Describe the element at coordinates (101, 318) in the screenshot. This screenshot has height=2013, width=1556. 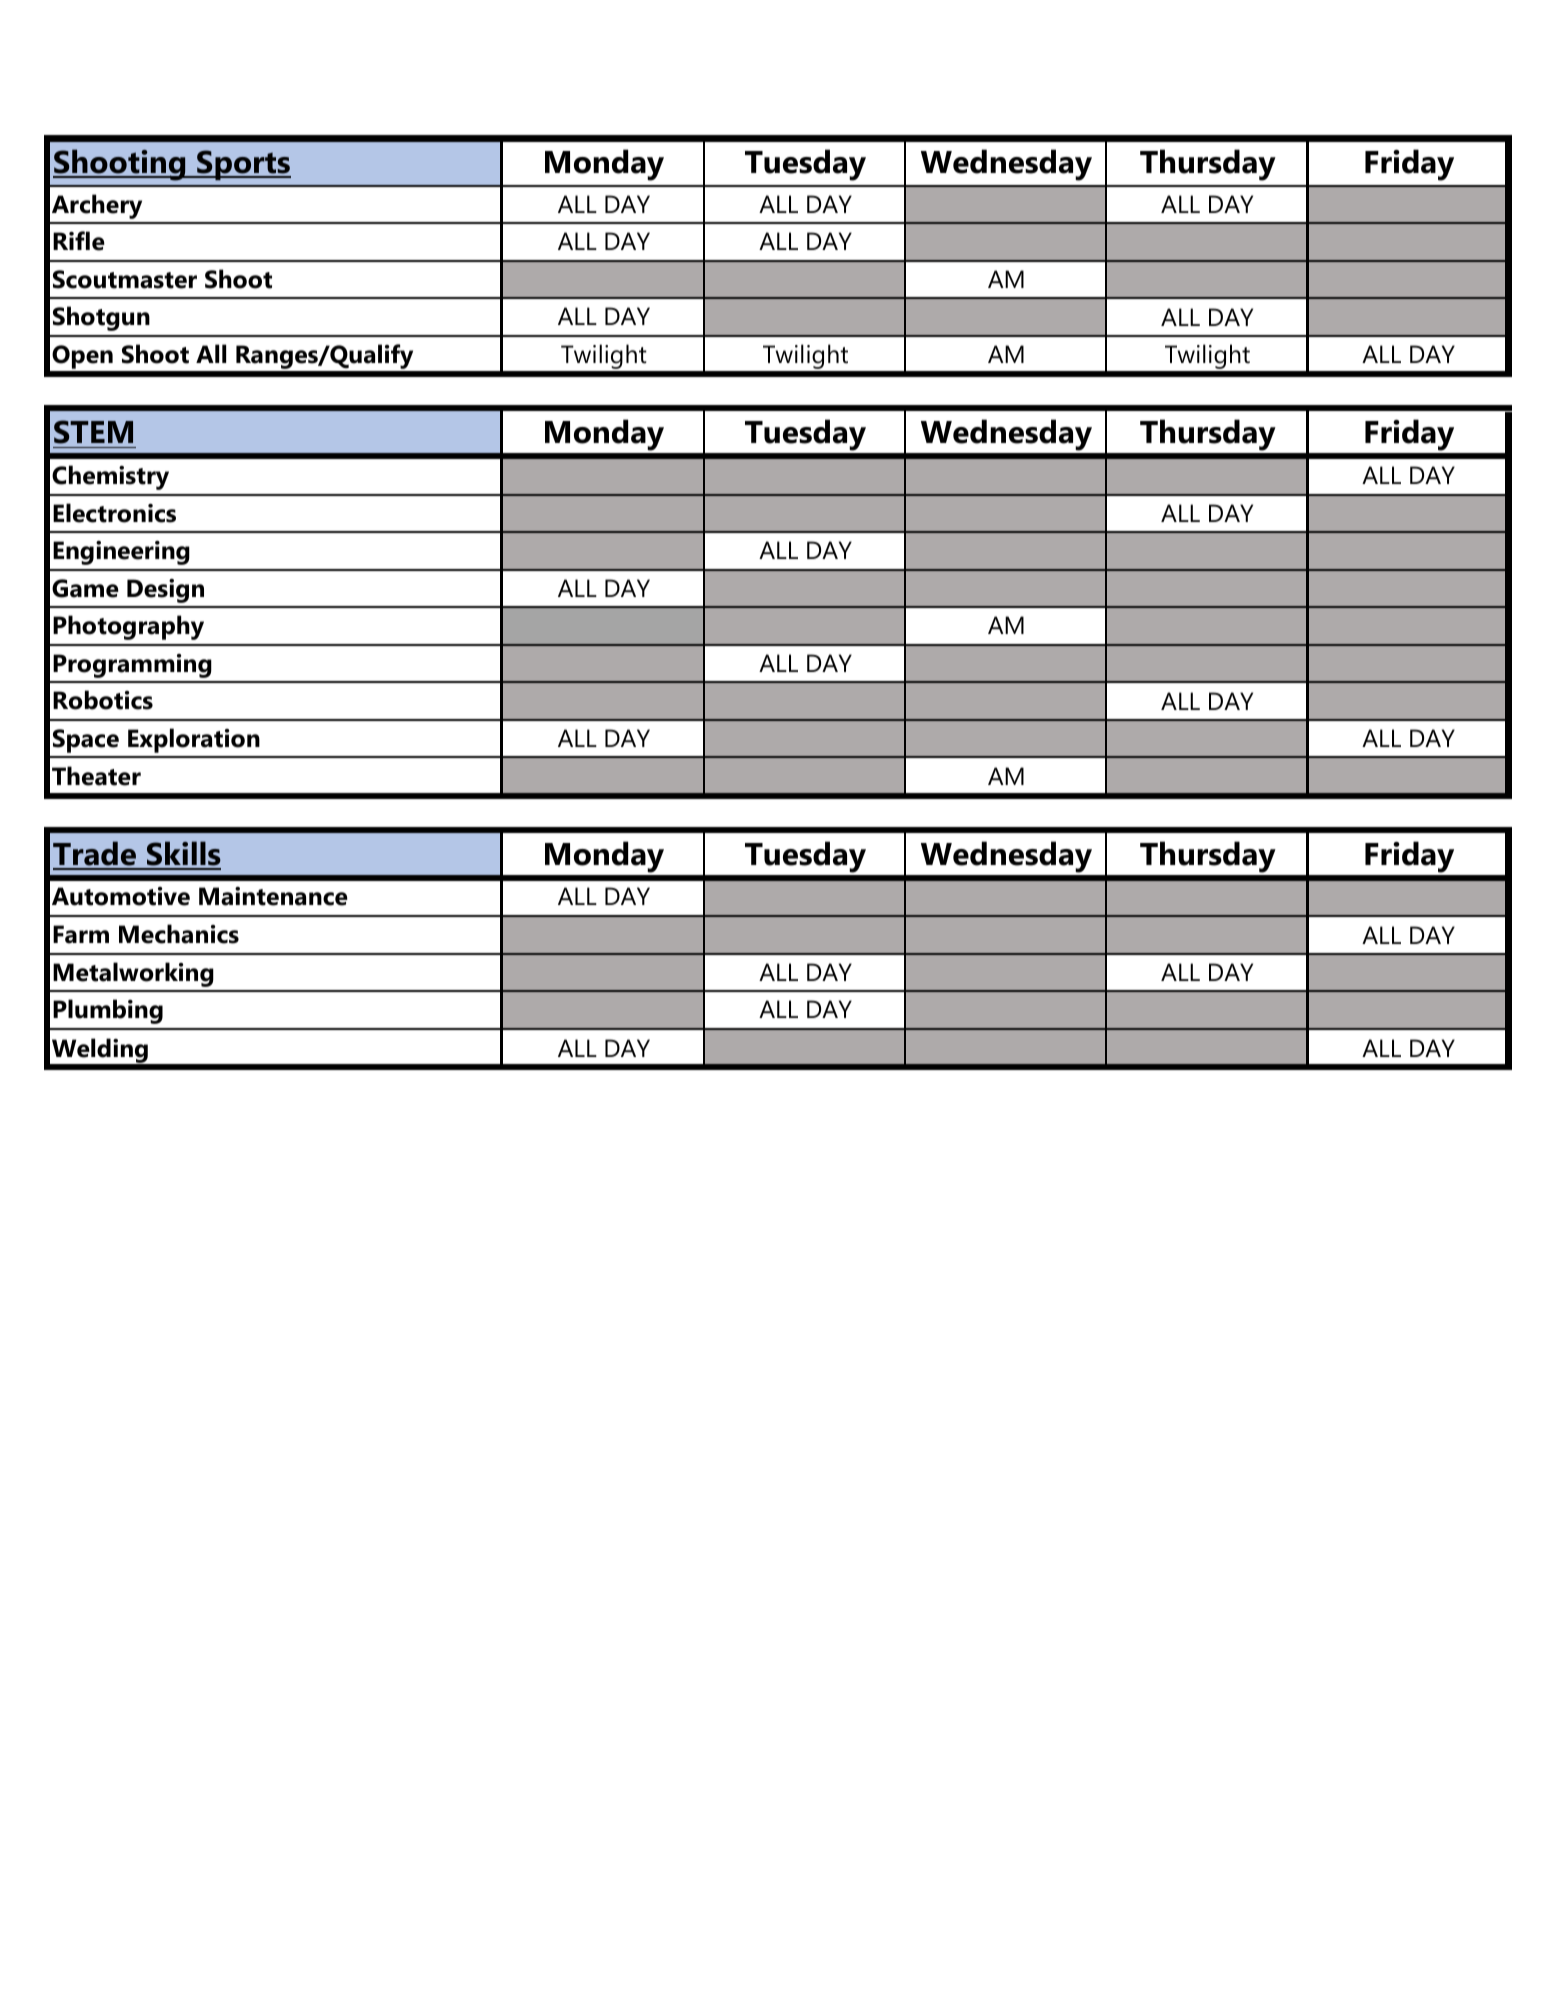
I see `Shotgun` at that location.
